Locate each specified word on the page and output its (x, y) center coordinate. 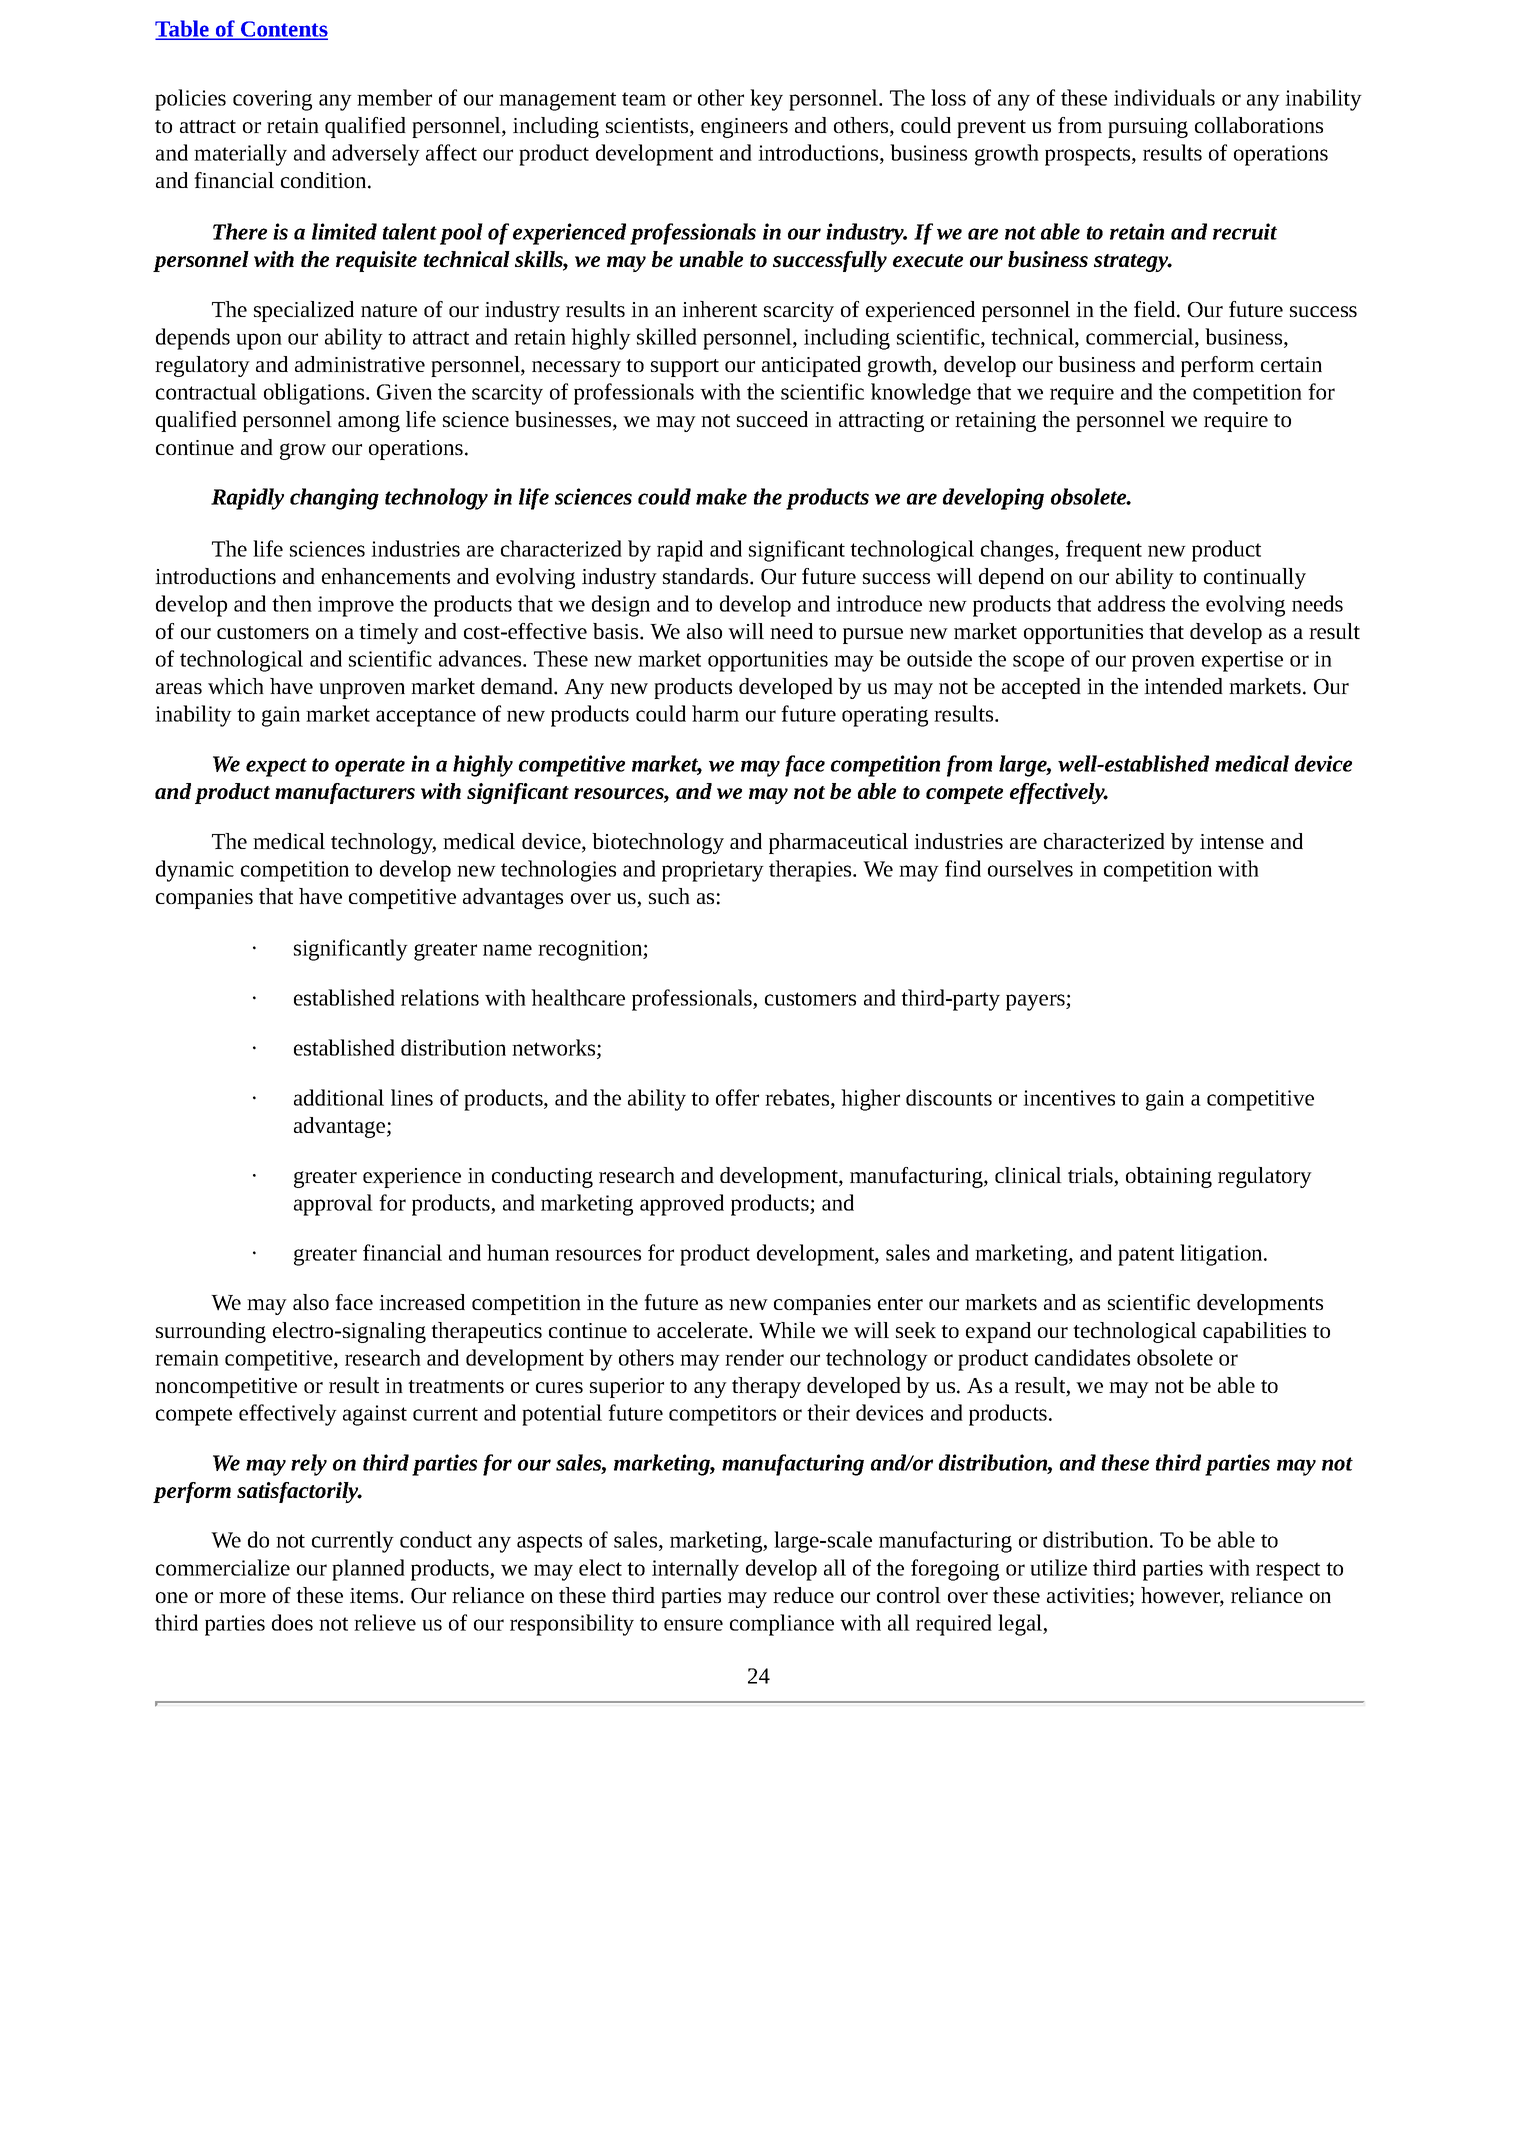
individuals (1164, 97)
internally (695, 1570)
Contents (283, 30)
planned (368, 1570)
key (766, 100)
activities (1089, 1597)
